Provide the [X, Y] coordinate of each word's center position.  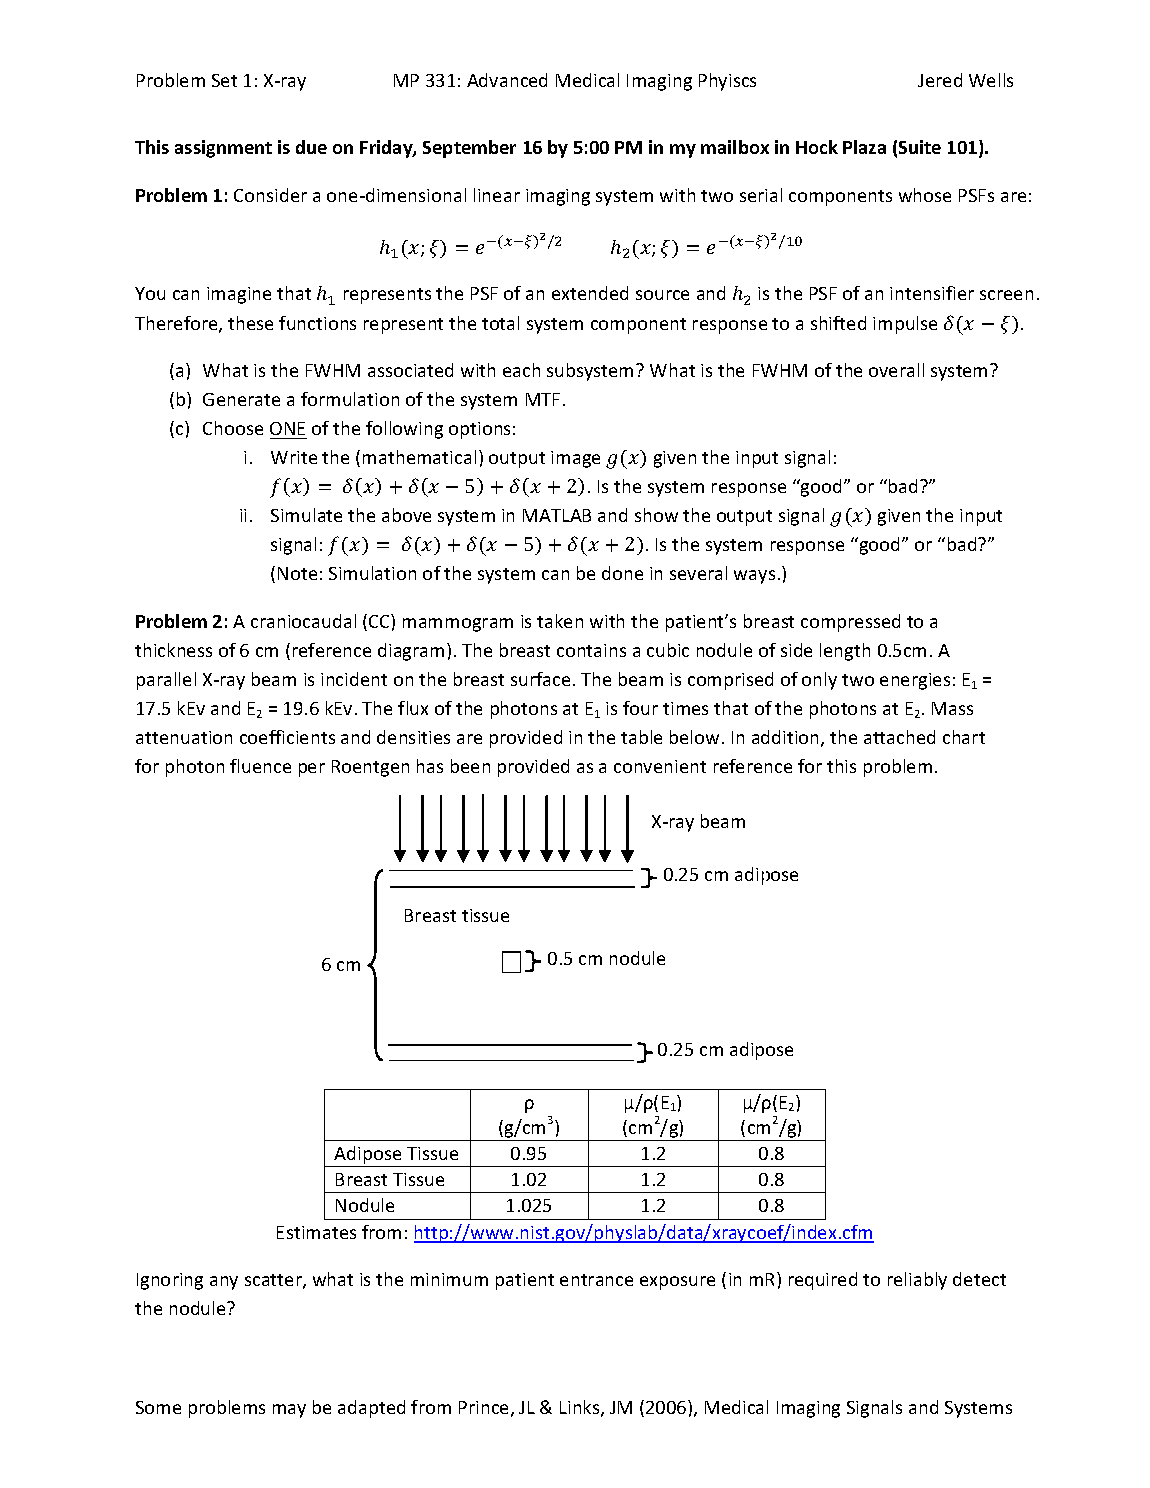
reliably [917, 1281]
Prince [483, 1407]
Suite [920, 147]
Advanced [507, 80]
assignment [223, 149]
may [289, 1411]
